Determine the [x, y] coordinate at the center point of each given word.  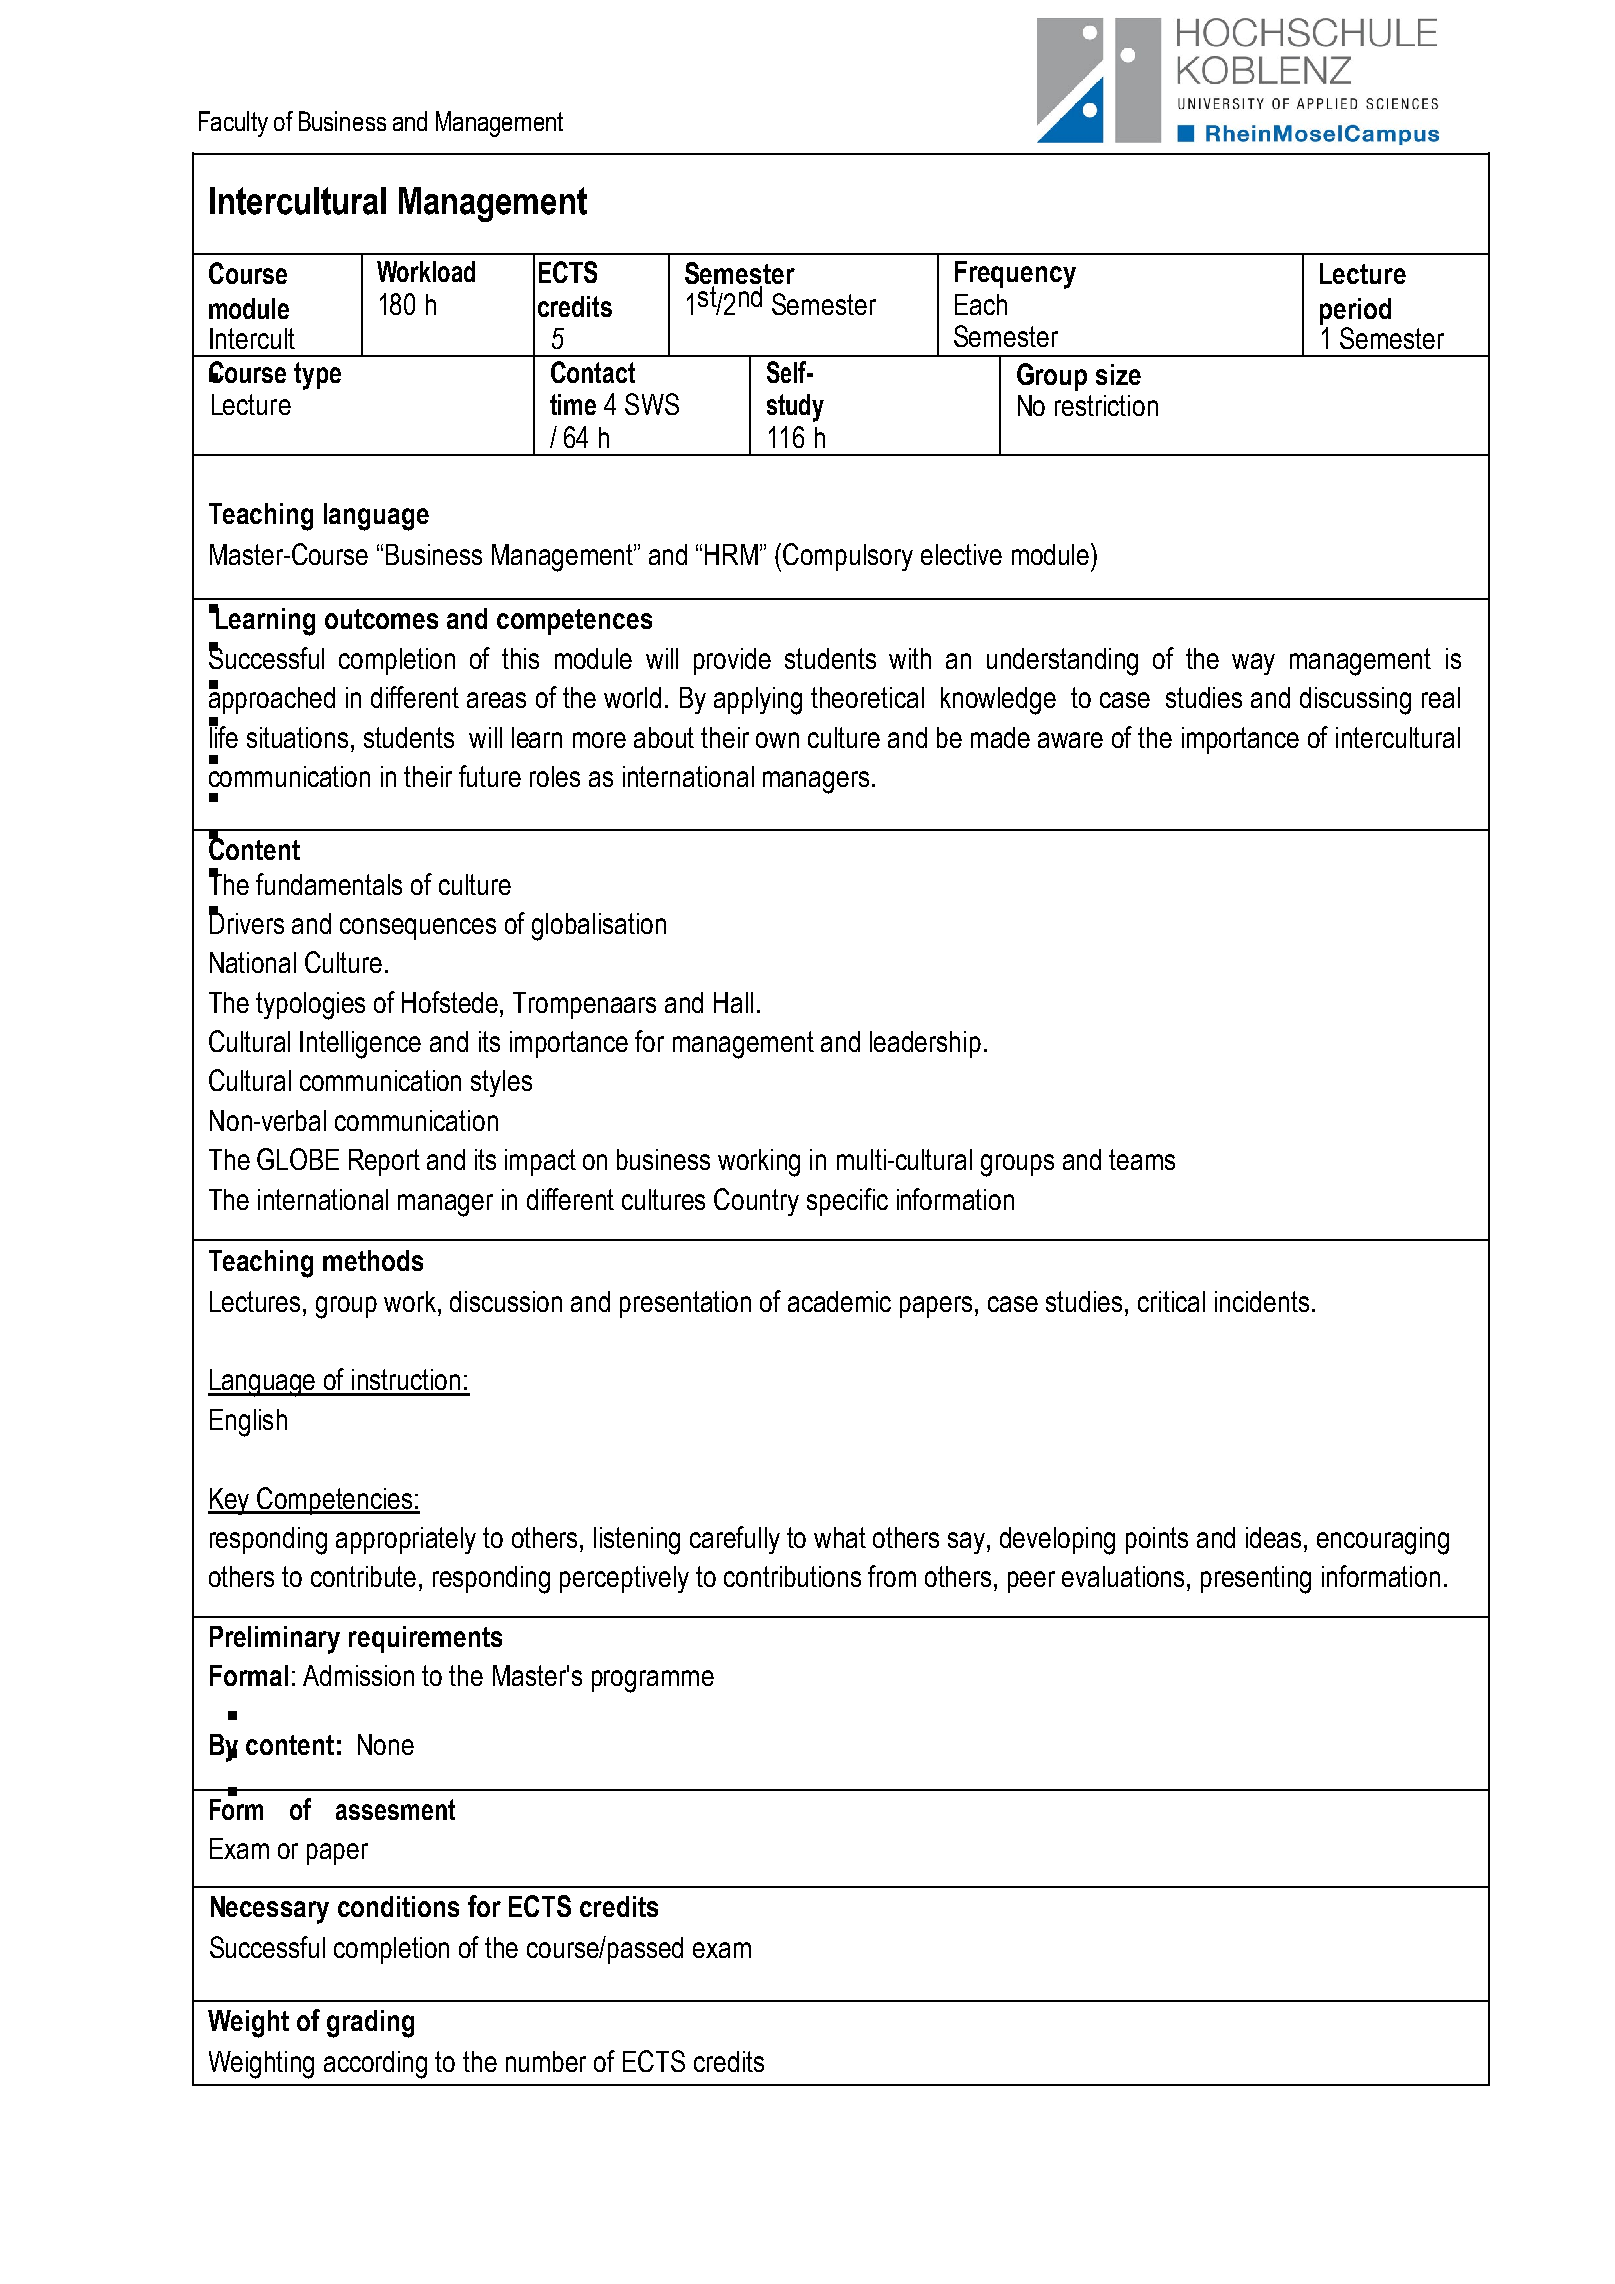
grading [370, 2024]
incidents [1262, 1301]
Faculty [233, 124]
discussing [1355, 701]
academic [839, 1301]
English [248, 1423]
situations [297, 737]
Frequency [1015, 275]
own [777, 740]
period [1355, 311]
